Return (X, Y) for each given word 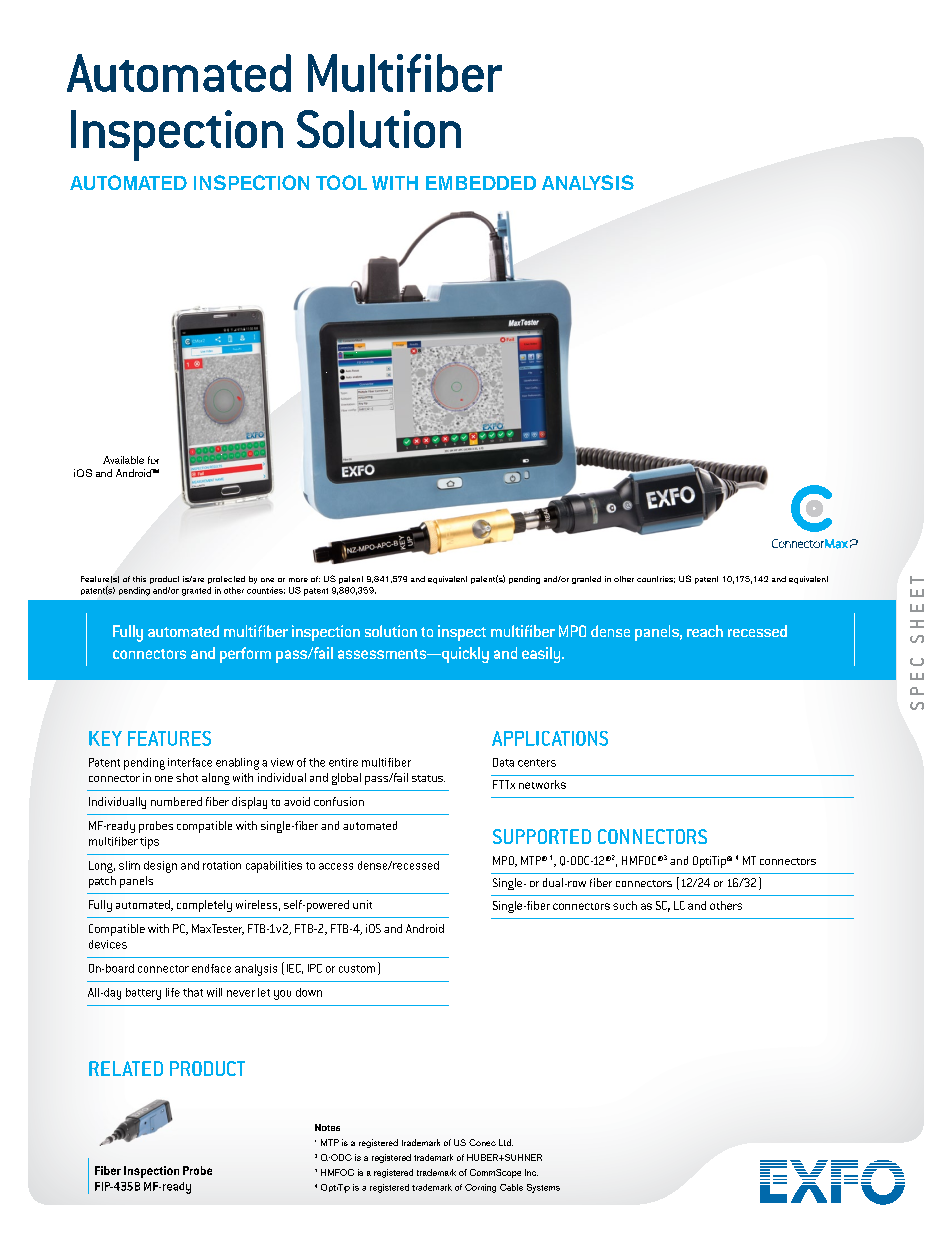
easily (542, 655)
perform (245, 655)
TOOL (341, 182)
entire (343, 762)
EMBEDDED (481, 183)
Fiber (108, 1170)
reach (705, 631)
